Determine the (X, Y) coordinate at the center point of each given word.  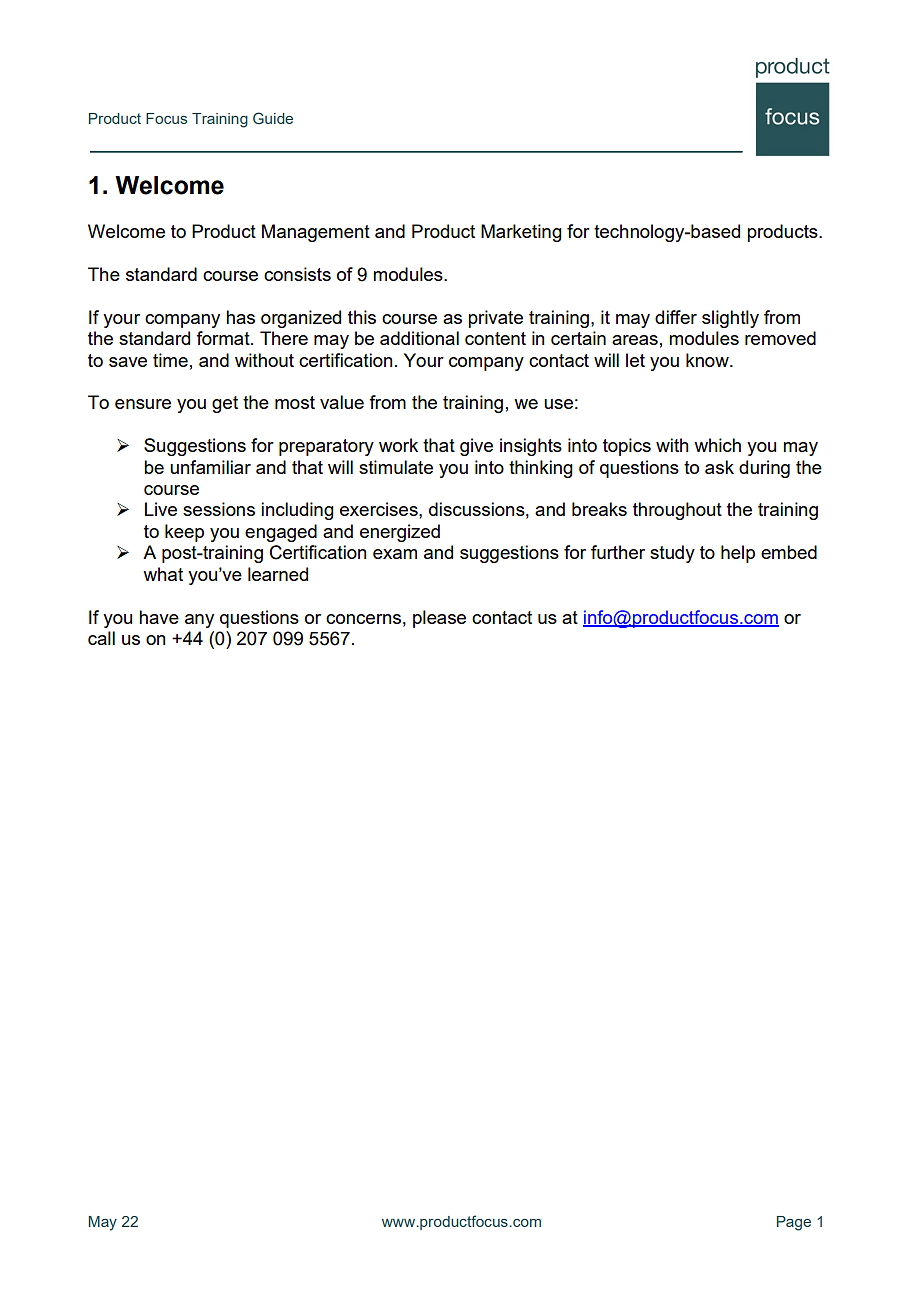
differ (676, 317)
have (159, 617)
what (163, 574)
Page (794, 1223)
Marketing (521, 233)
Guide (273, 118)
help (738, 554)
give (476, 447)
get (225, 404)
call (101, 638)
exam (395, 554)
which (717, 445)
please (439, 619)
